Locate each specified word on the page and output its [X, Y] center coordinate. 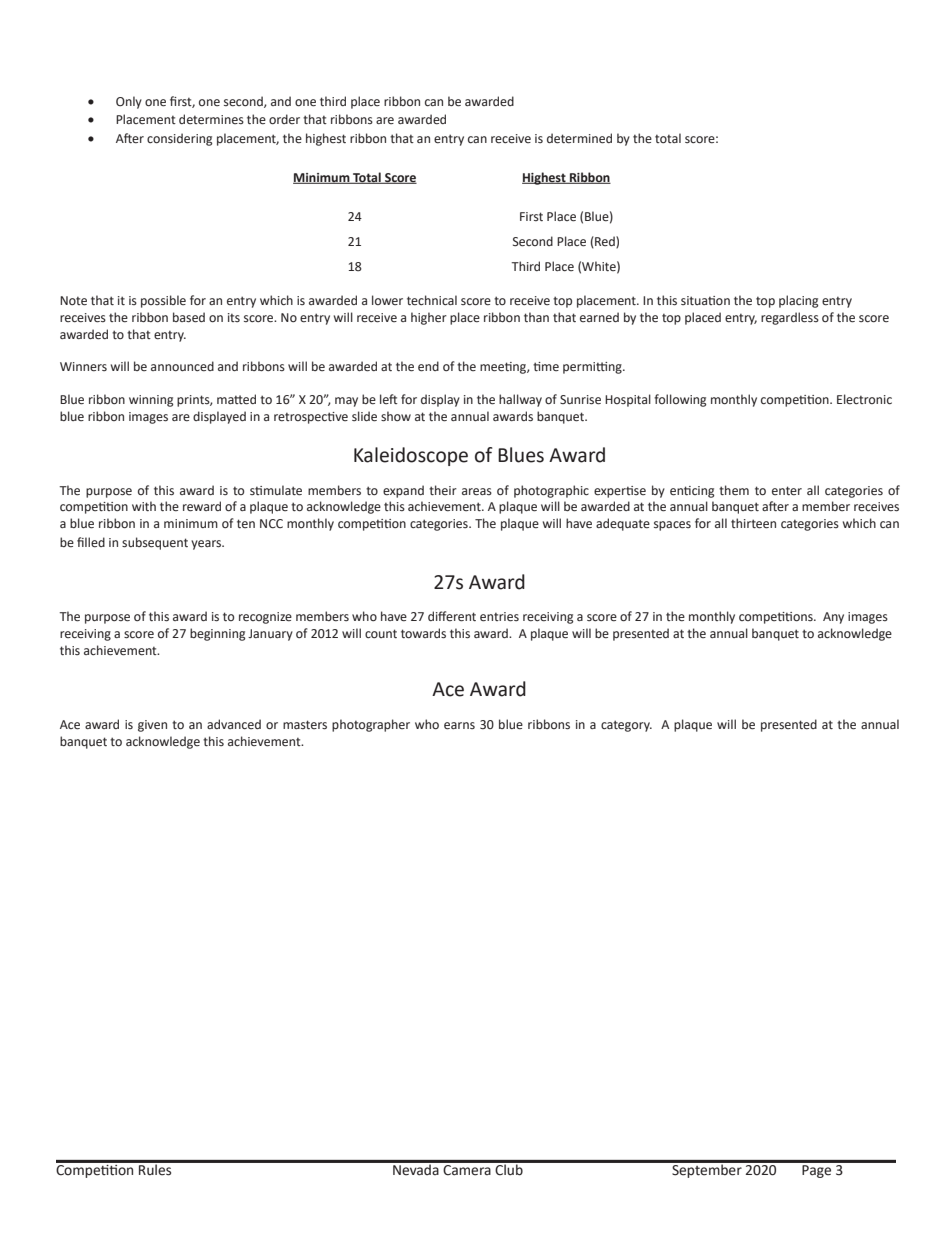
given [152, 726]
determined [579, 138]
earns [459, 726]
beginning [217, 634]
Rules [155, 1168]
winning [151, 401]
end [428, 366]
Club [509, 1168]
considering [179, 139]
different [452, 616]
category [626, 726]
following [680, 400]
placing [798, 301]
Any [833, 618]
